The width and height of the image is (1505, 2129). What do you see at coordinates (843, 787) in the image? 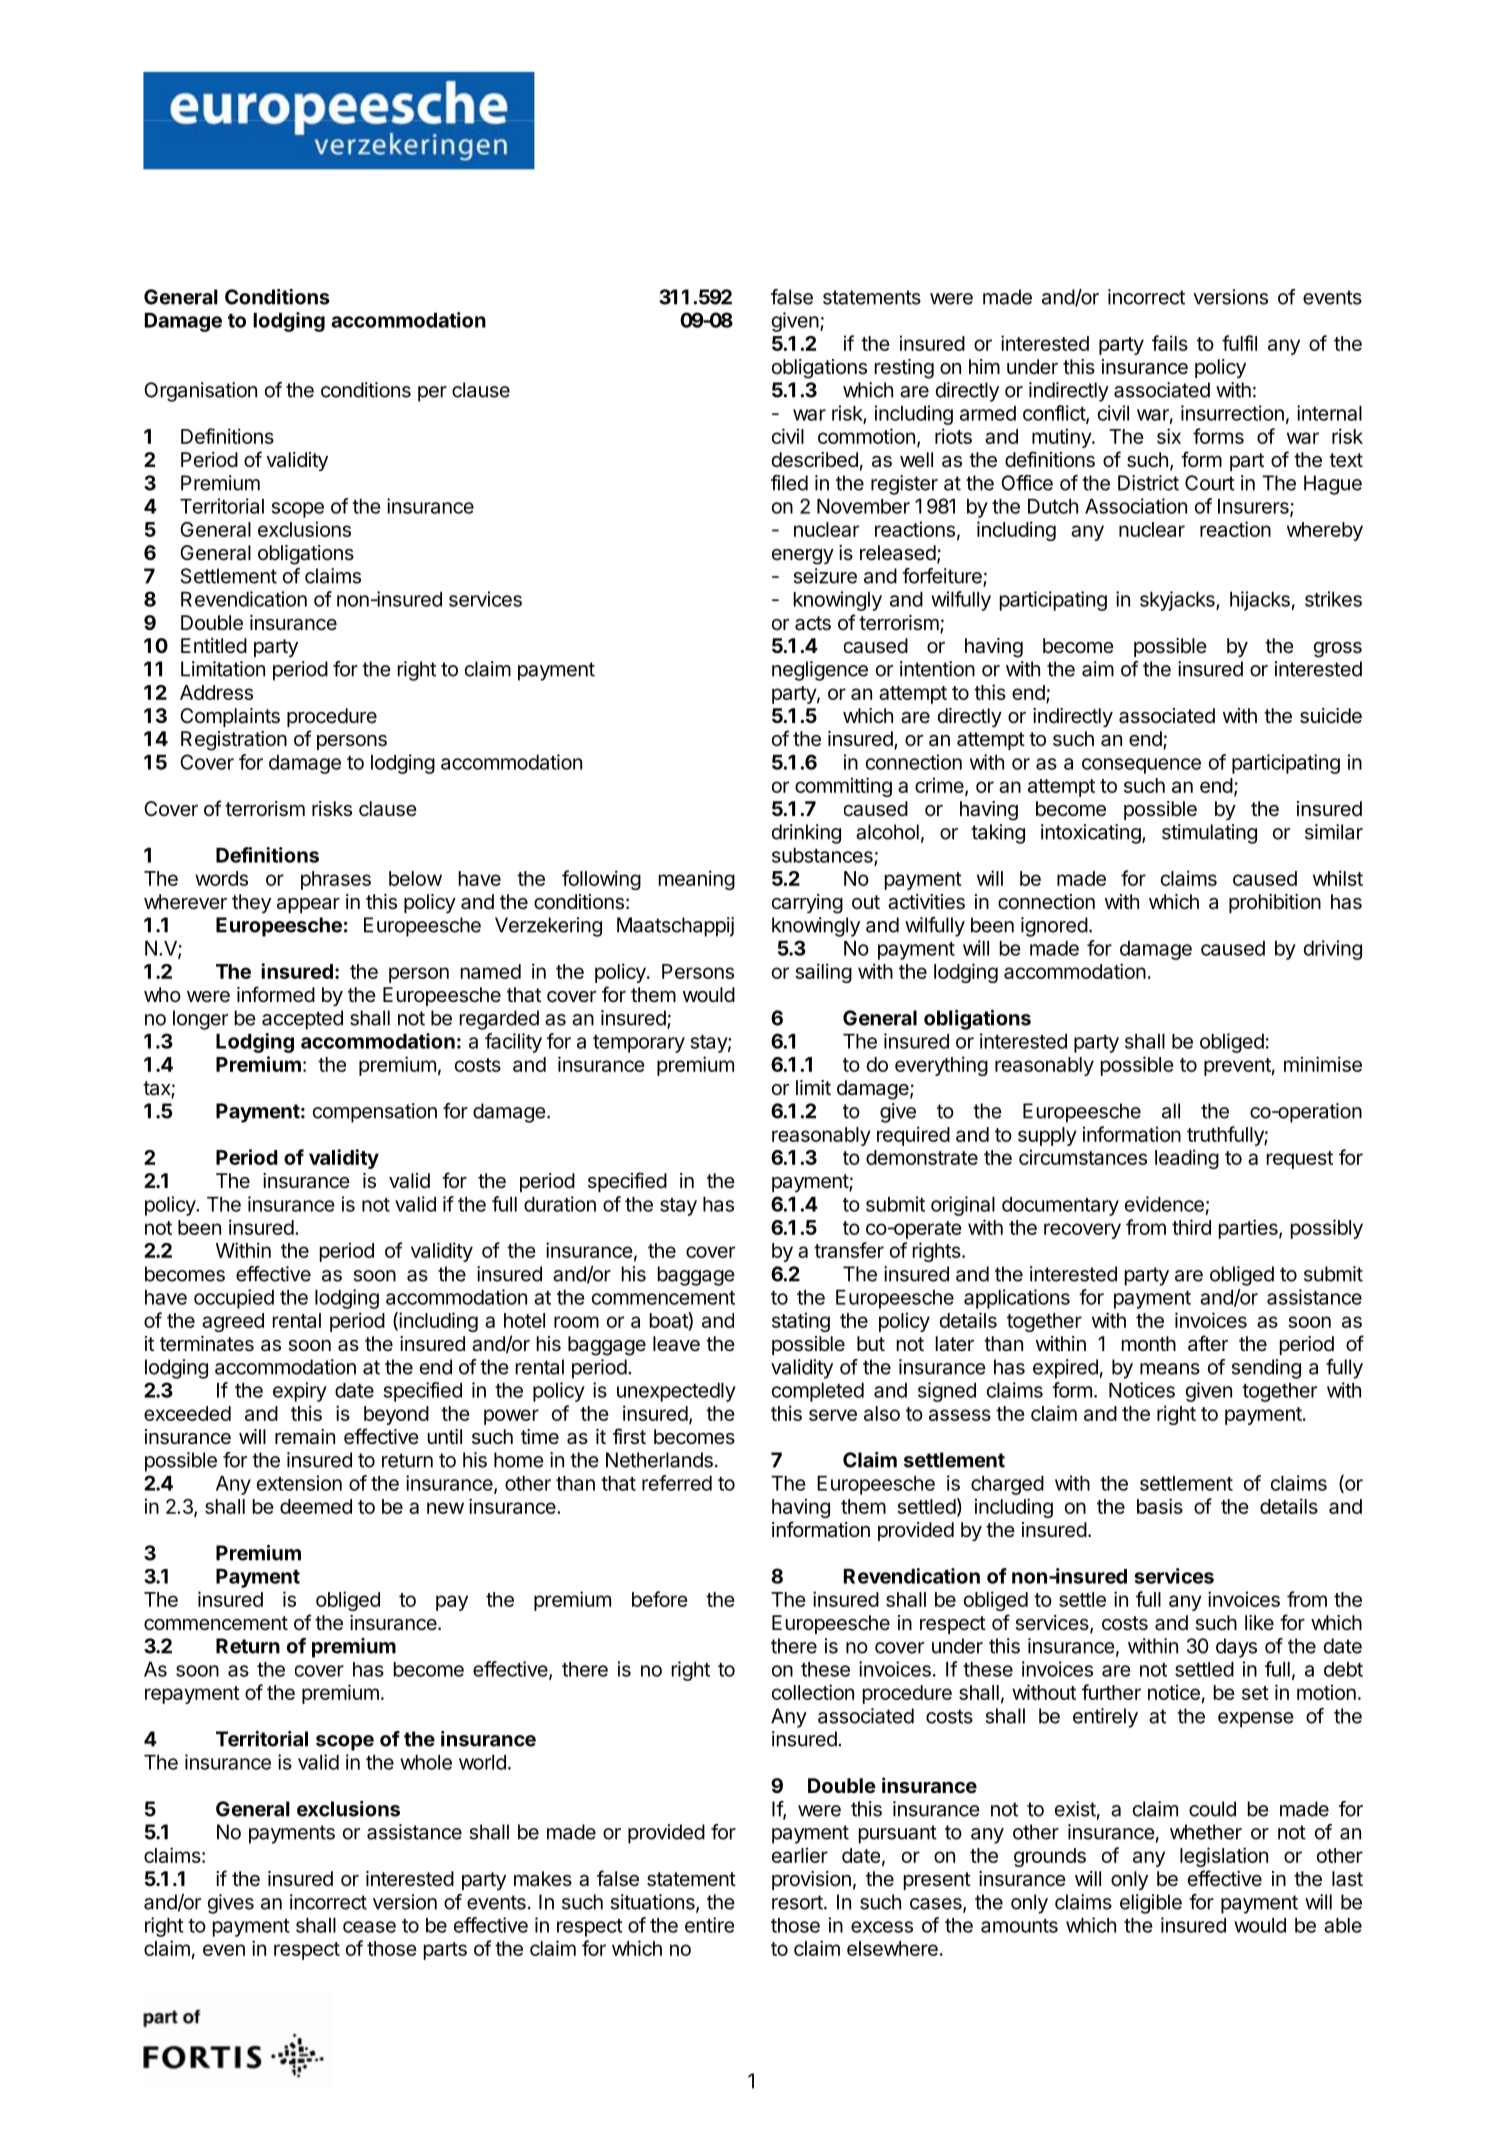
I see `committing` at bounding box center [843, 787].
